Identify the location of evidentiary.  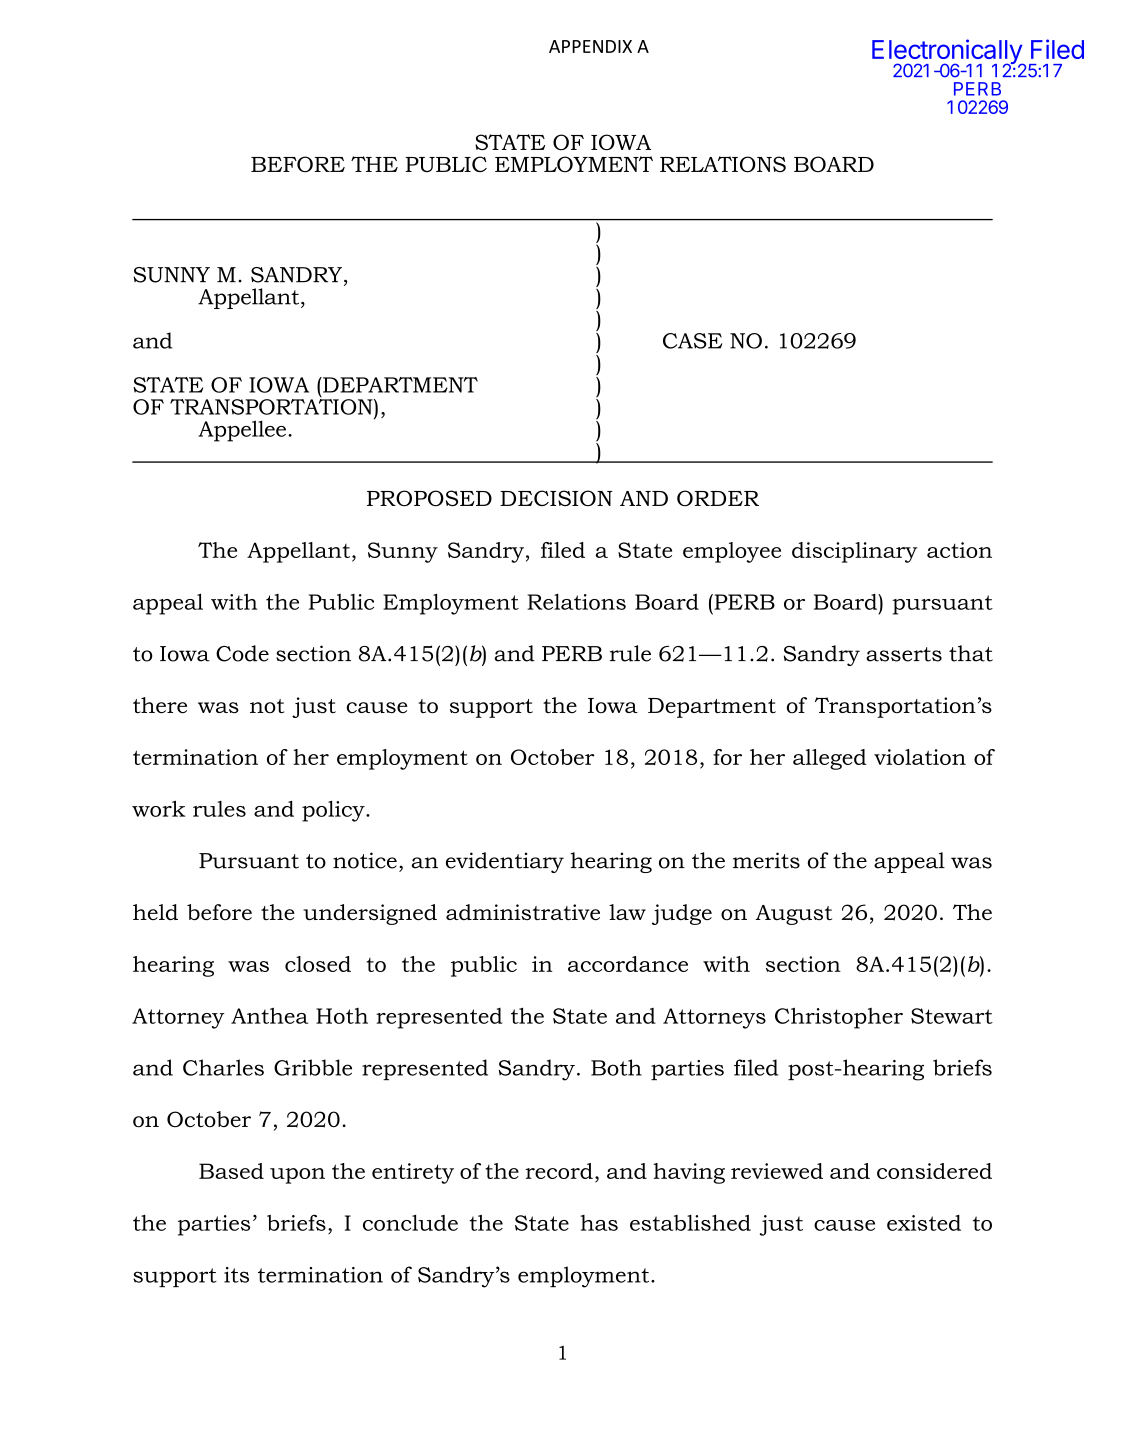
(505, 862).
